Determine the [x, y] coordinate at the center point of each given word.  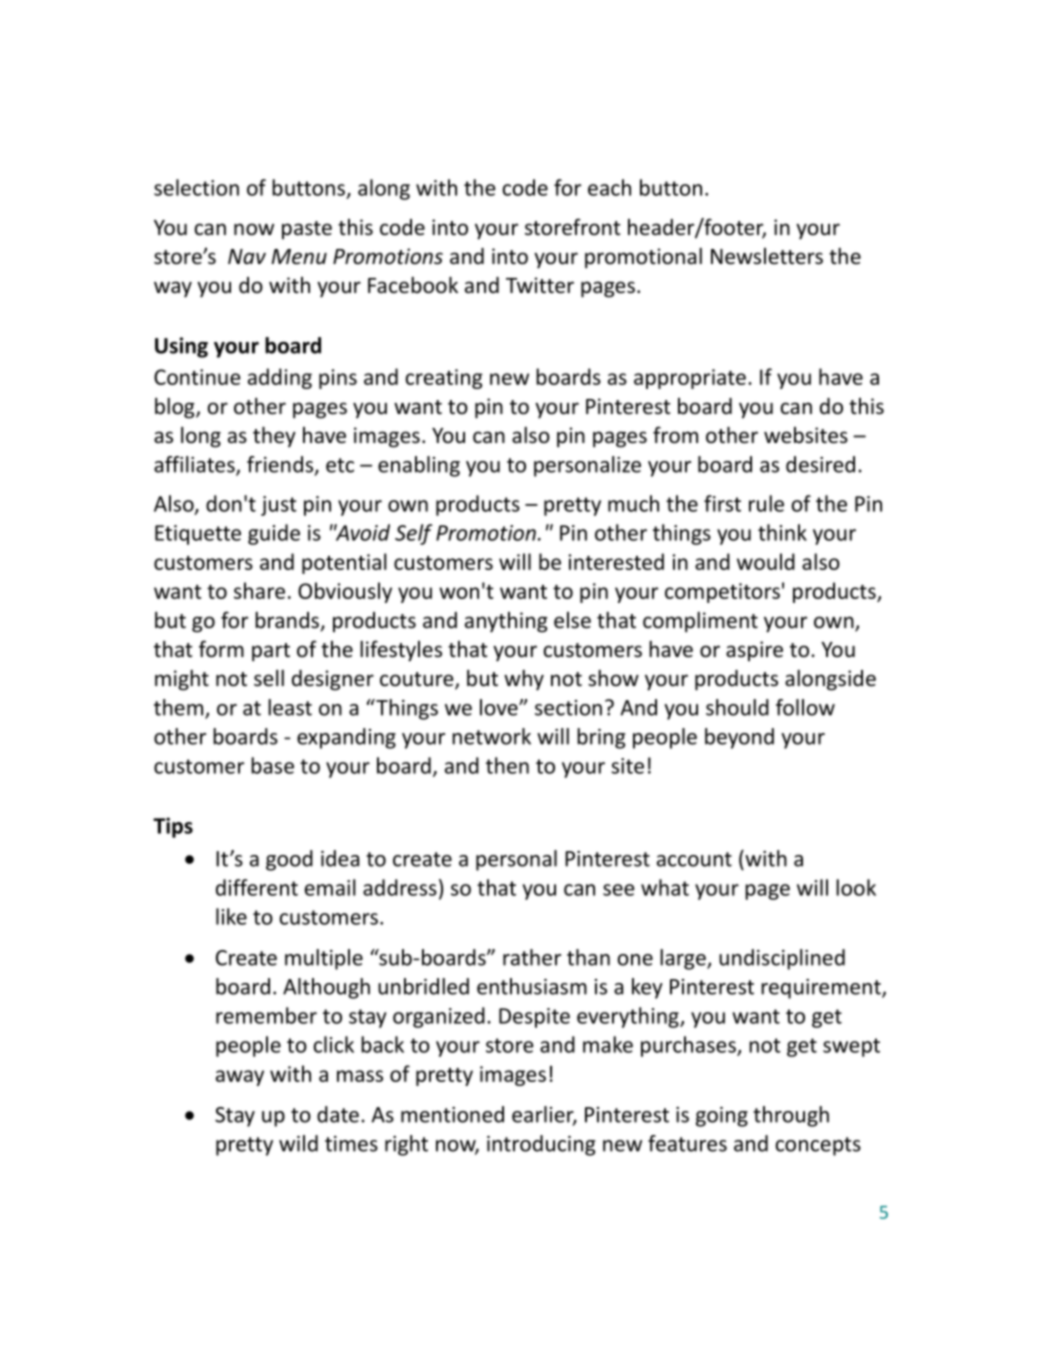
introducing [541, 1145]
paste [307, 230]
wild [298, 1143]
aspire [754, 651]
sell [269, 678]
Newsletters [767, 256]
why [524, 680]
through [791, 1116]
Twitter [540, 285]
